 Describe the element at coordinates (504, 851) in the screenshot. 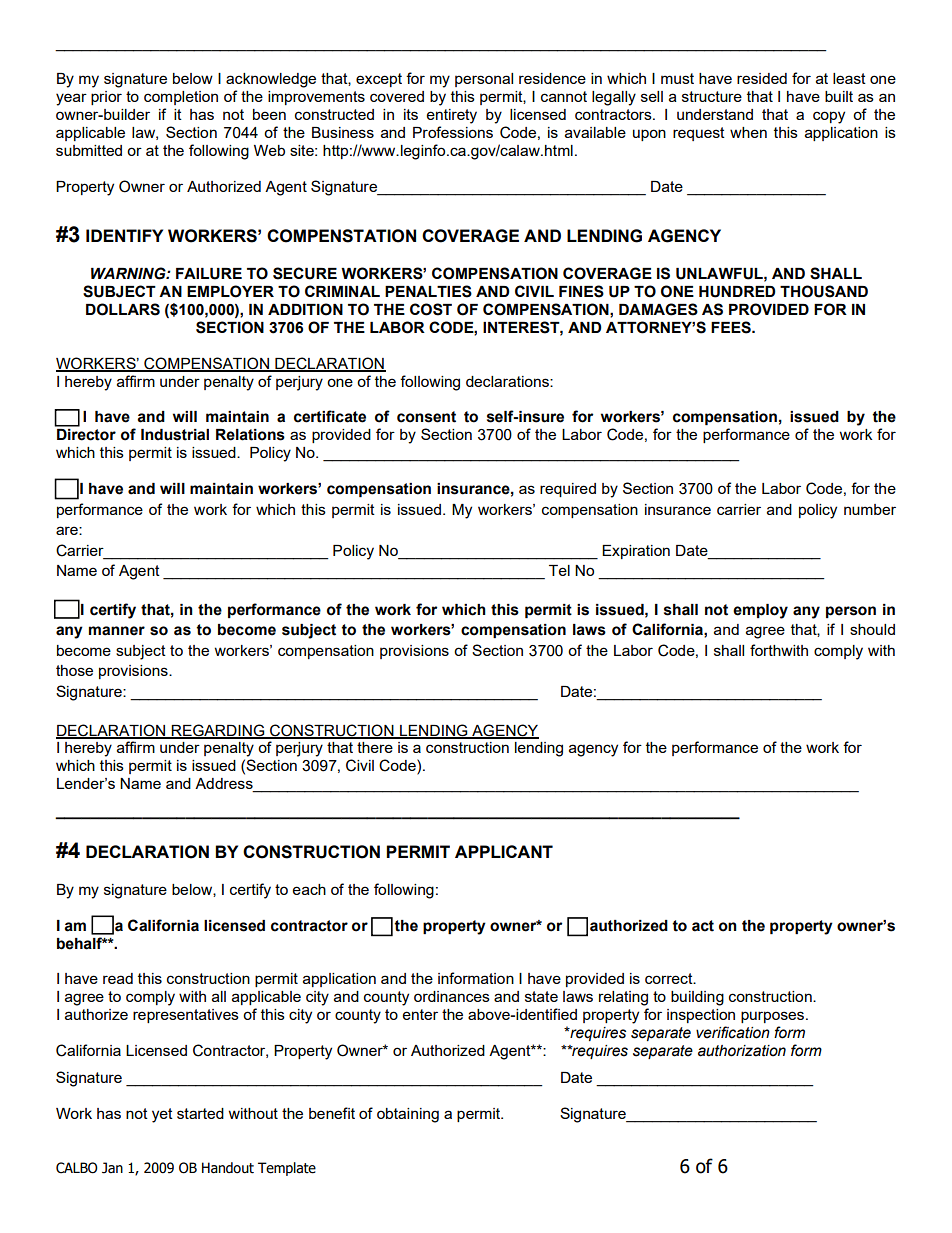

I see `APPLICANT` at that location.
